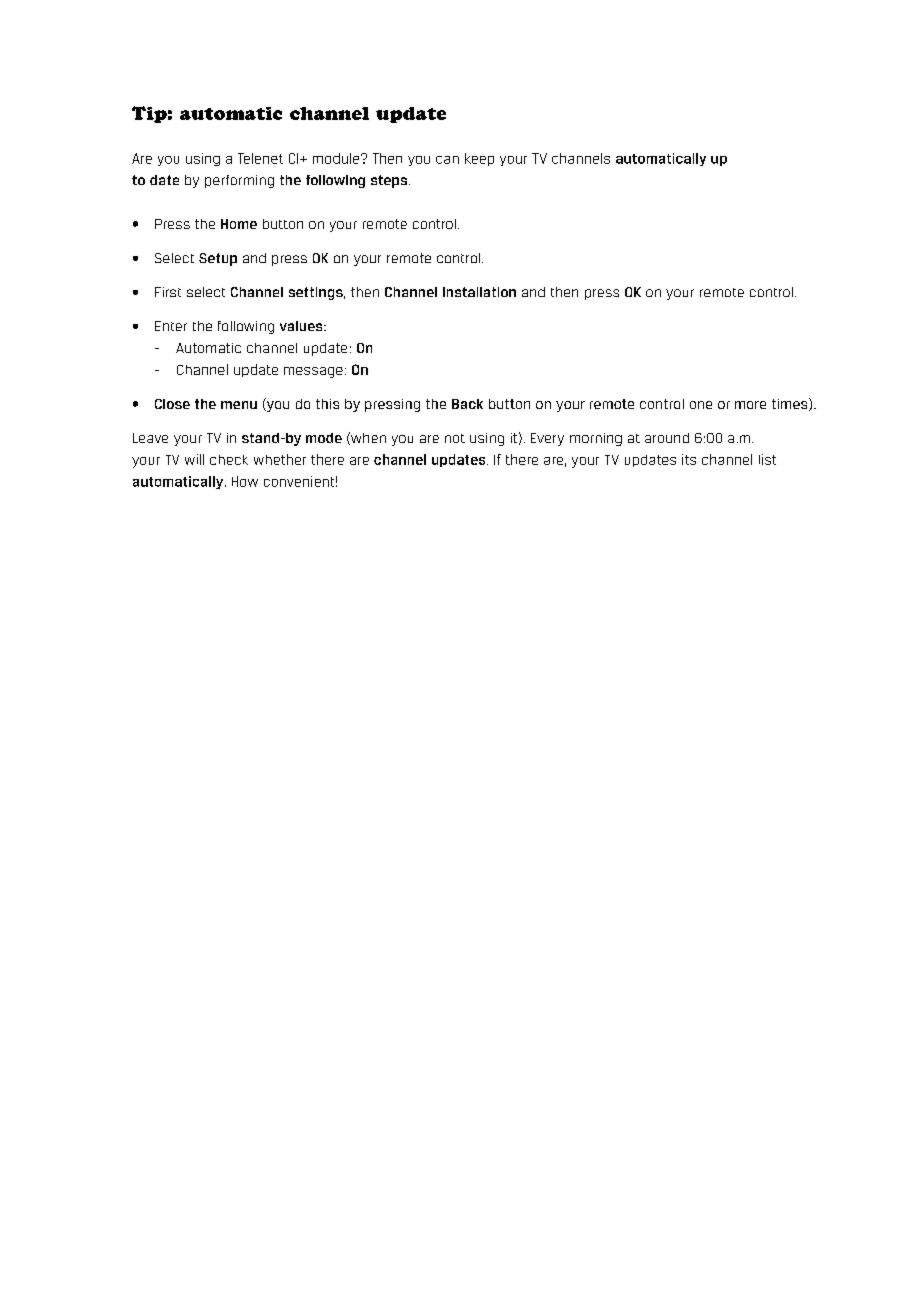 The image size is (924, 1308). What do you see at coordinates (245, 481) in the screenshot?
I see `How` at bounding box center [245, 481].
